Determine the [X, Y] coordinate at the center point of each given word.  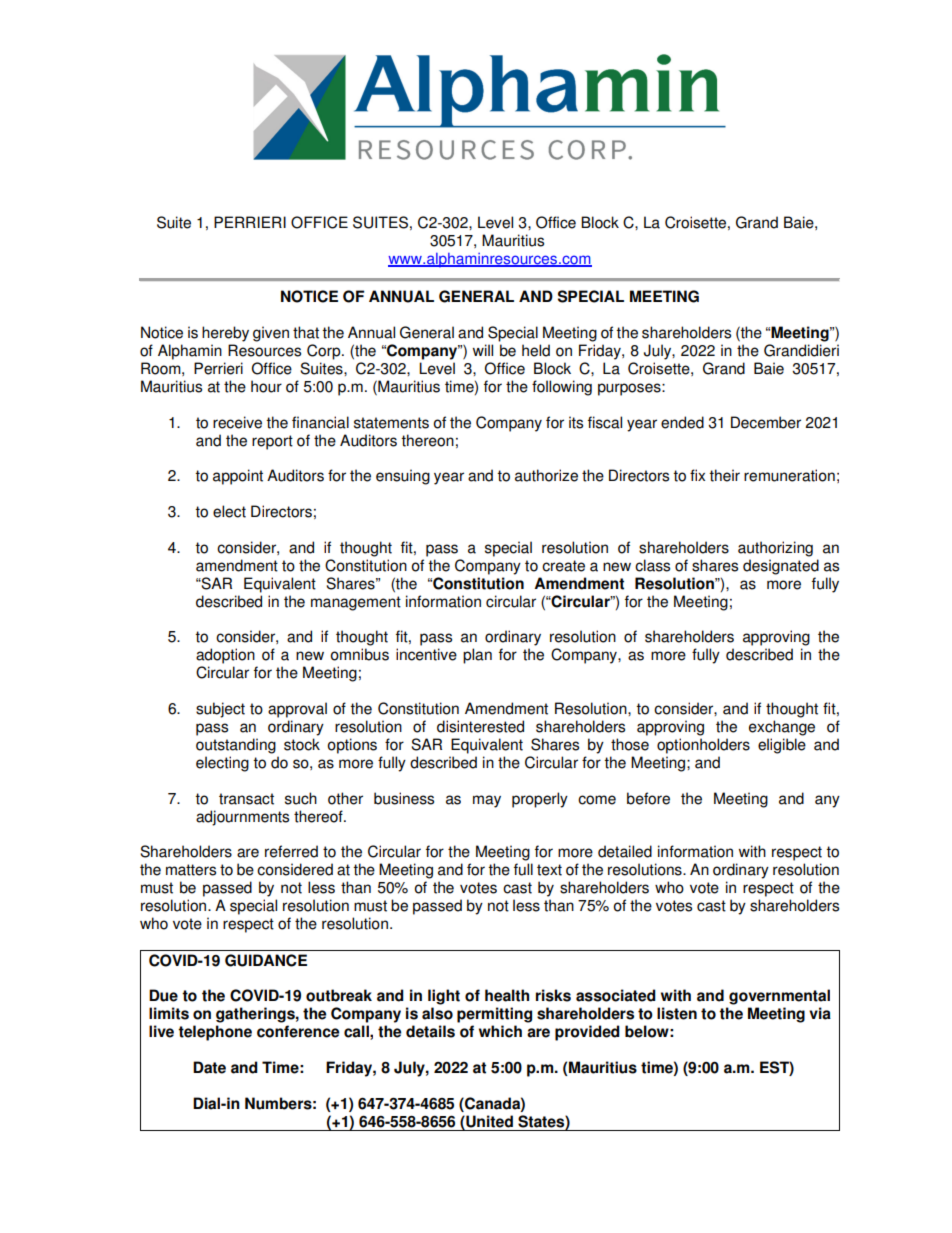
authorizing [775, 549]
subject [220, 710]
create [563, 566]
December [766, 422]
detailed [625, 851]
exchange [782, 728]
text [549, 870]
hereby [225, 334]
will [483, 350]
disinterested [480, 726]
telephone [215, 1033]
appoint [238, 477]
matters [191, 870]
